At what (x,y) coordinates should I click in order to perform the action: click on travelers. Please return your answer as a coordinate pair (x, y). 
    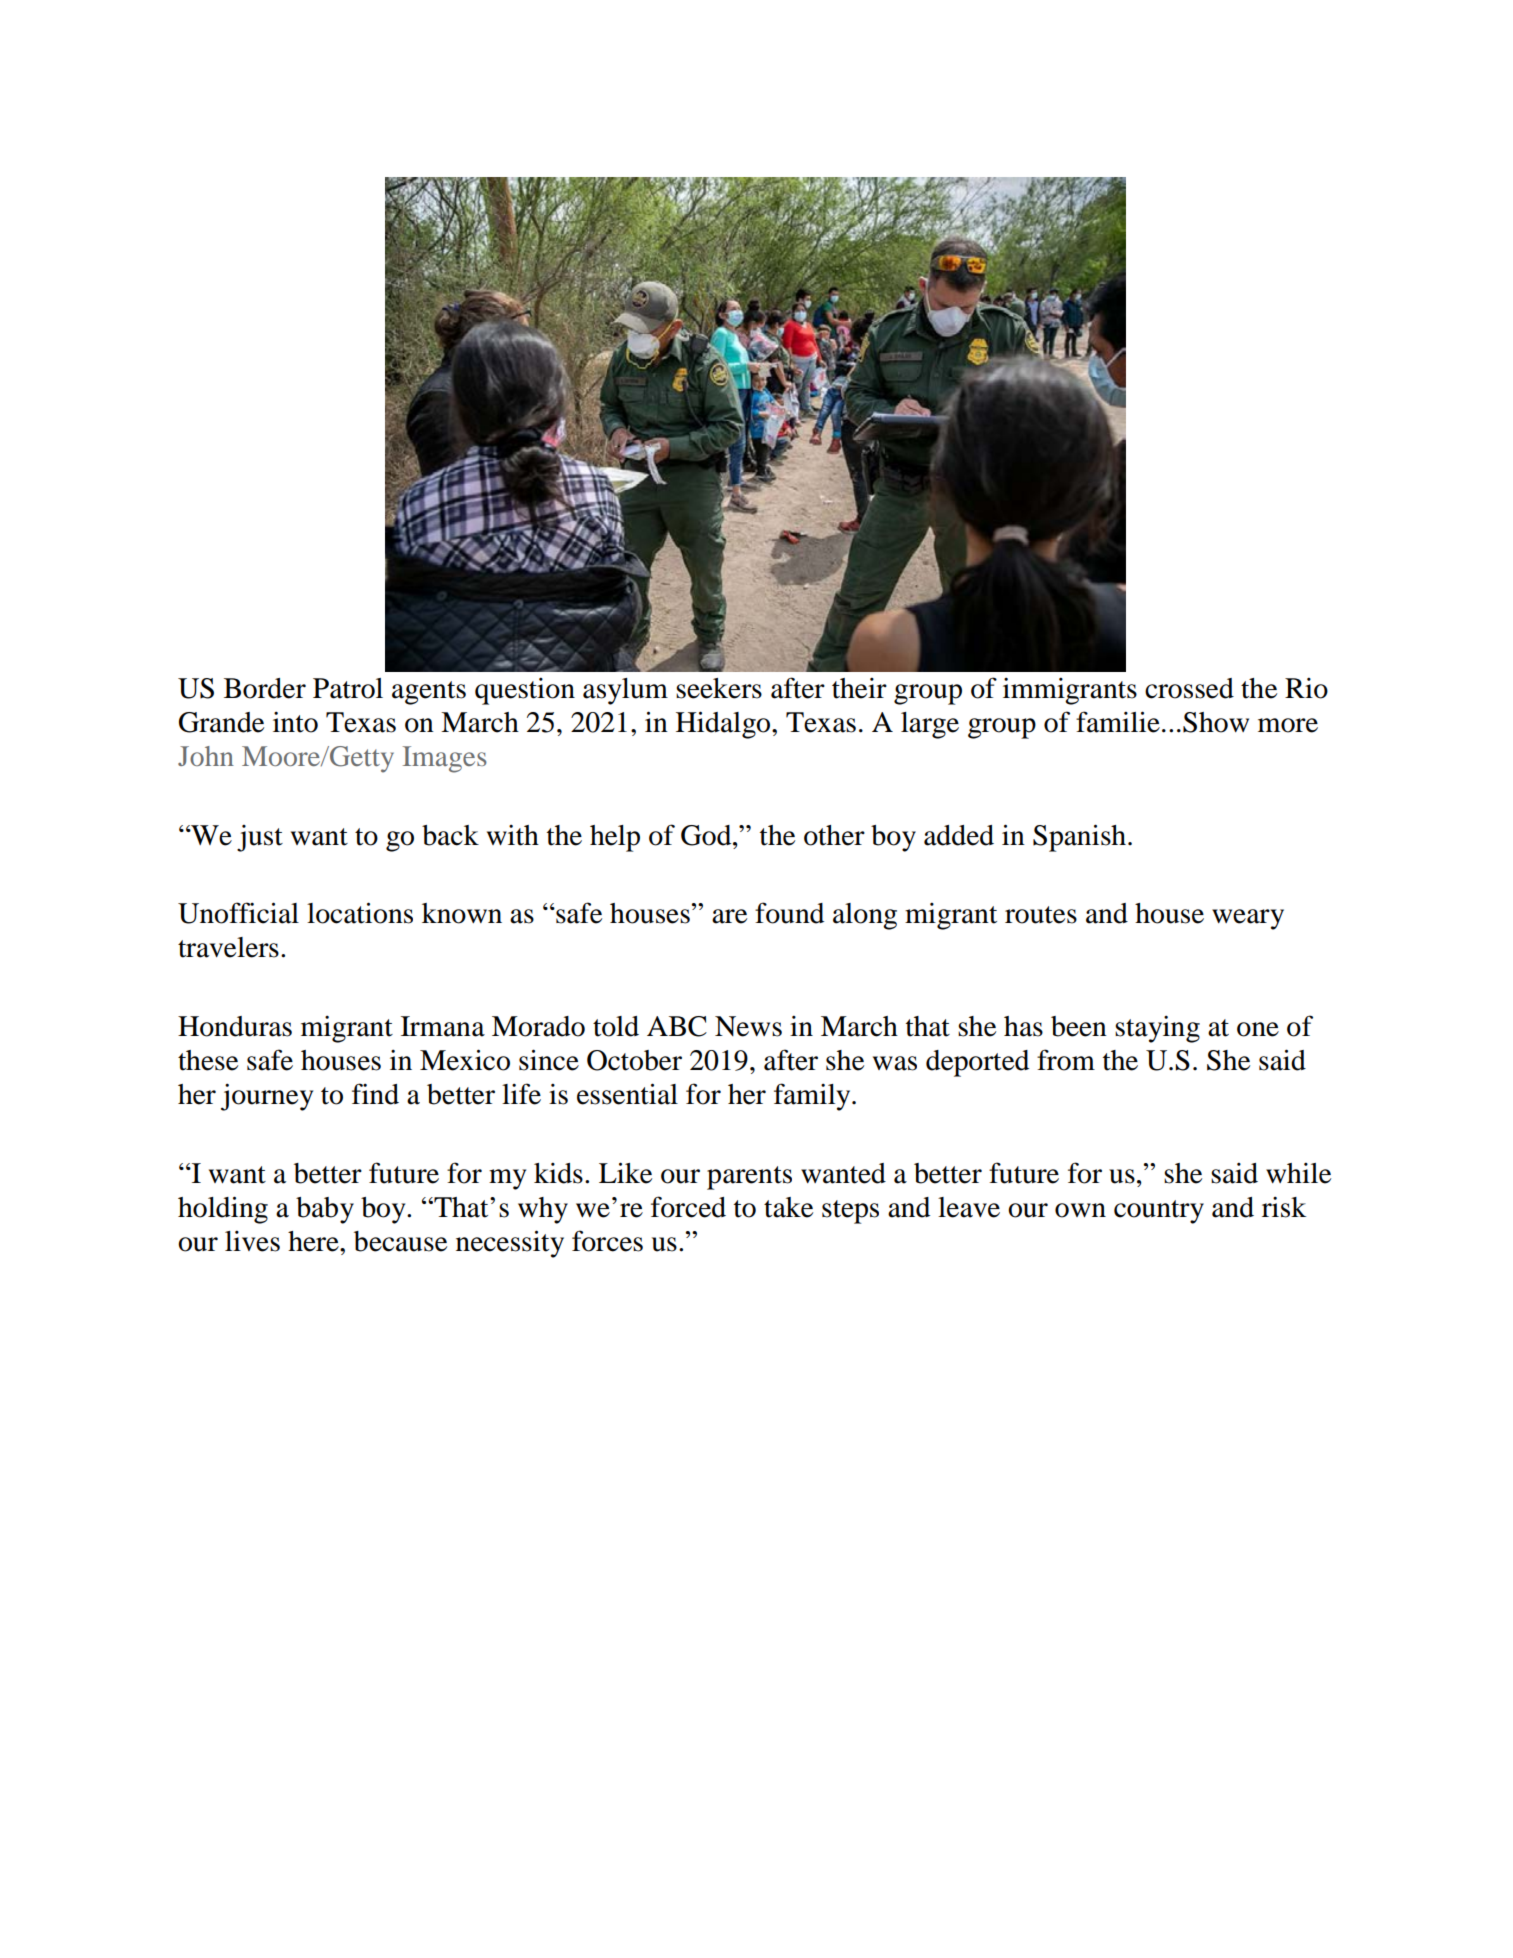
    Looking at the image, I should click on (228, 947).
